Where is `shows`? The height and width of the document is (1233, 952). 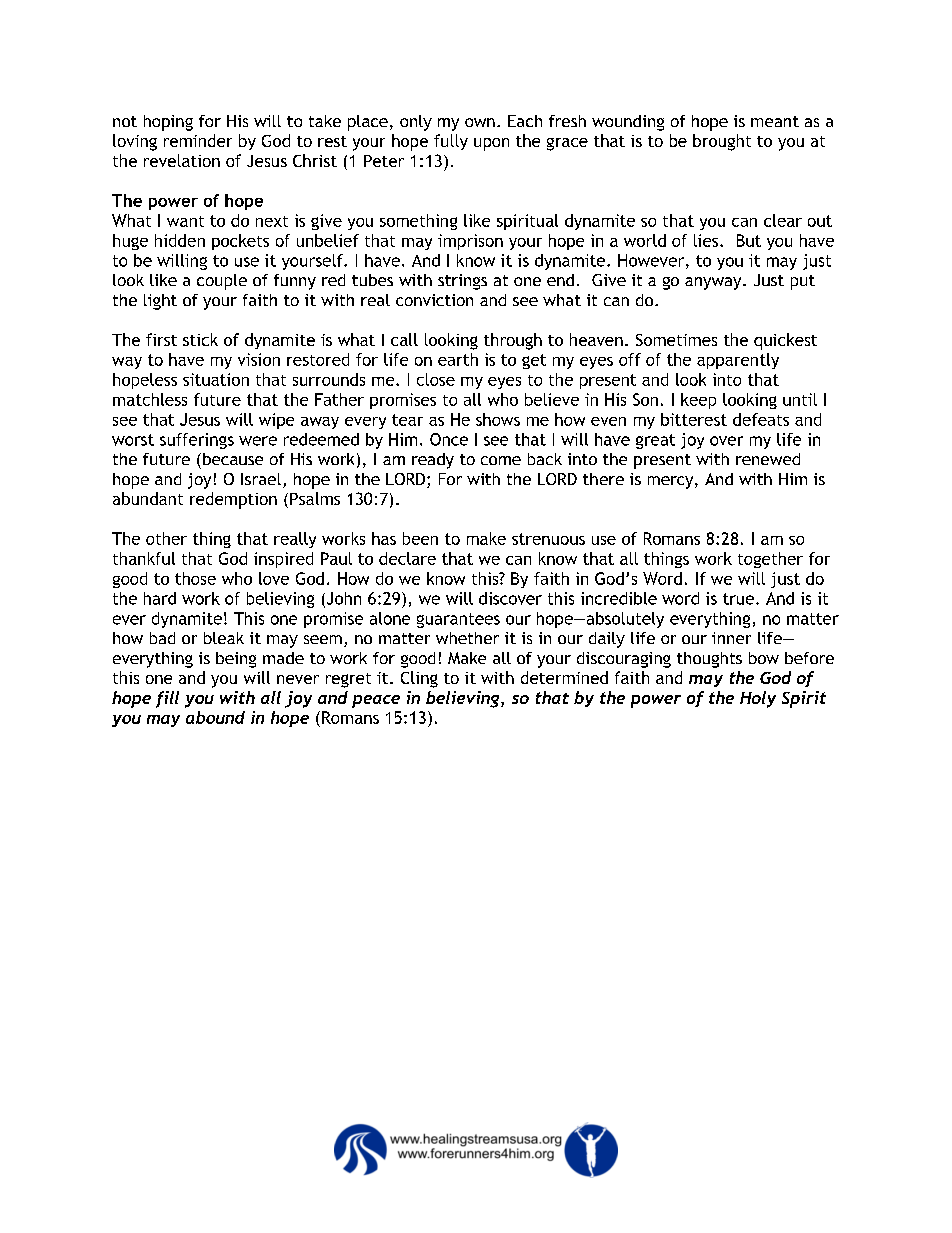 shows is located at coordinates (498, 419).
